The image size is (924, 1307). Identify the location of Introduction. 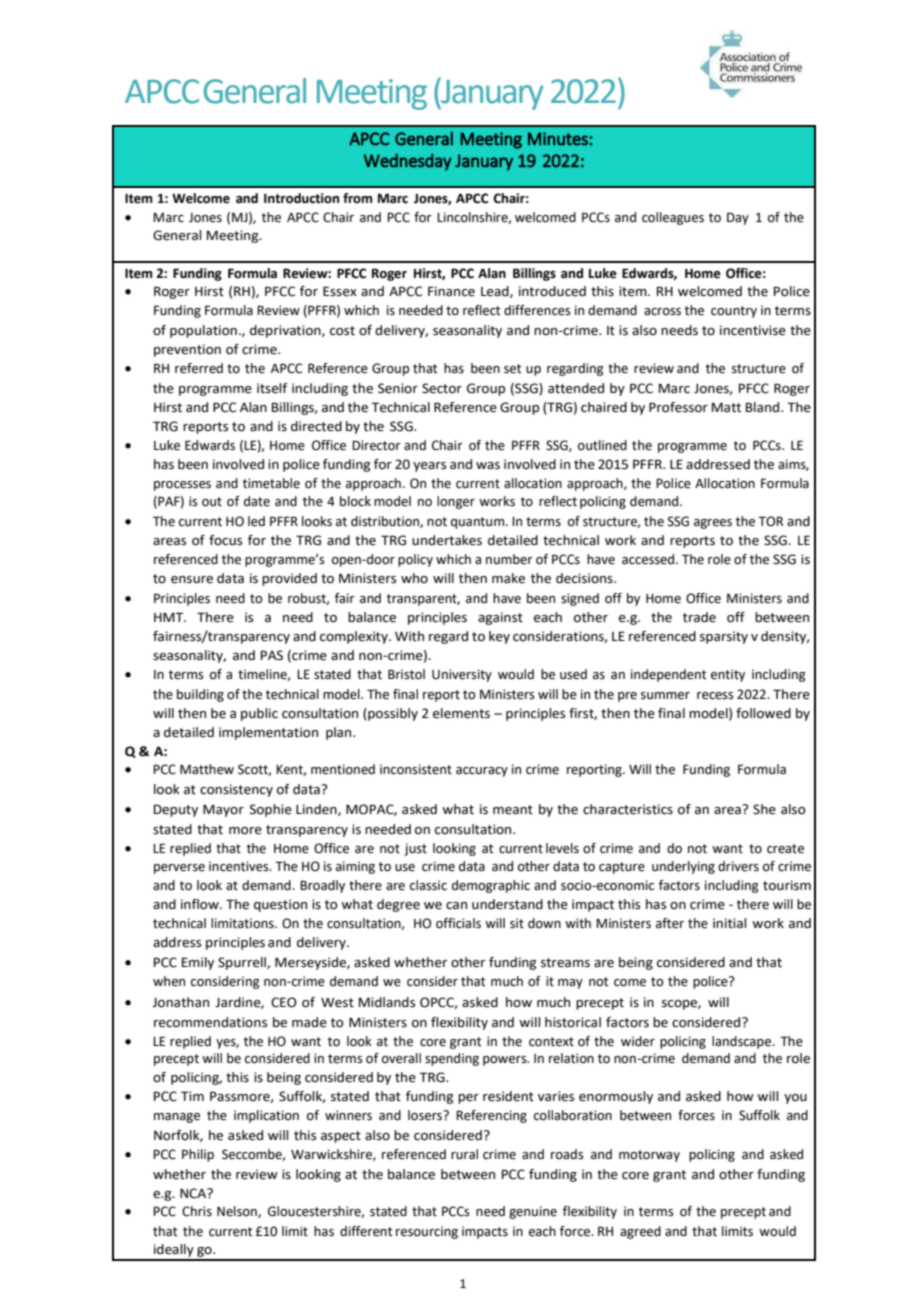
(301, 198).
